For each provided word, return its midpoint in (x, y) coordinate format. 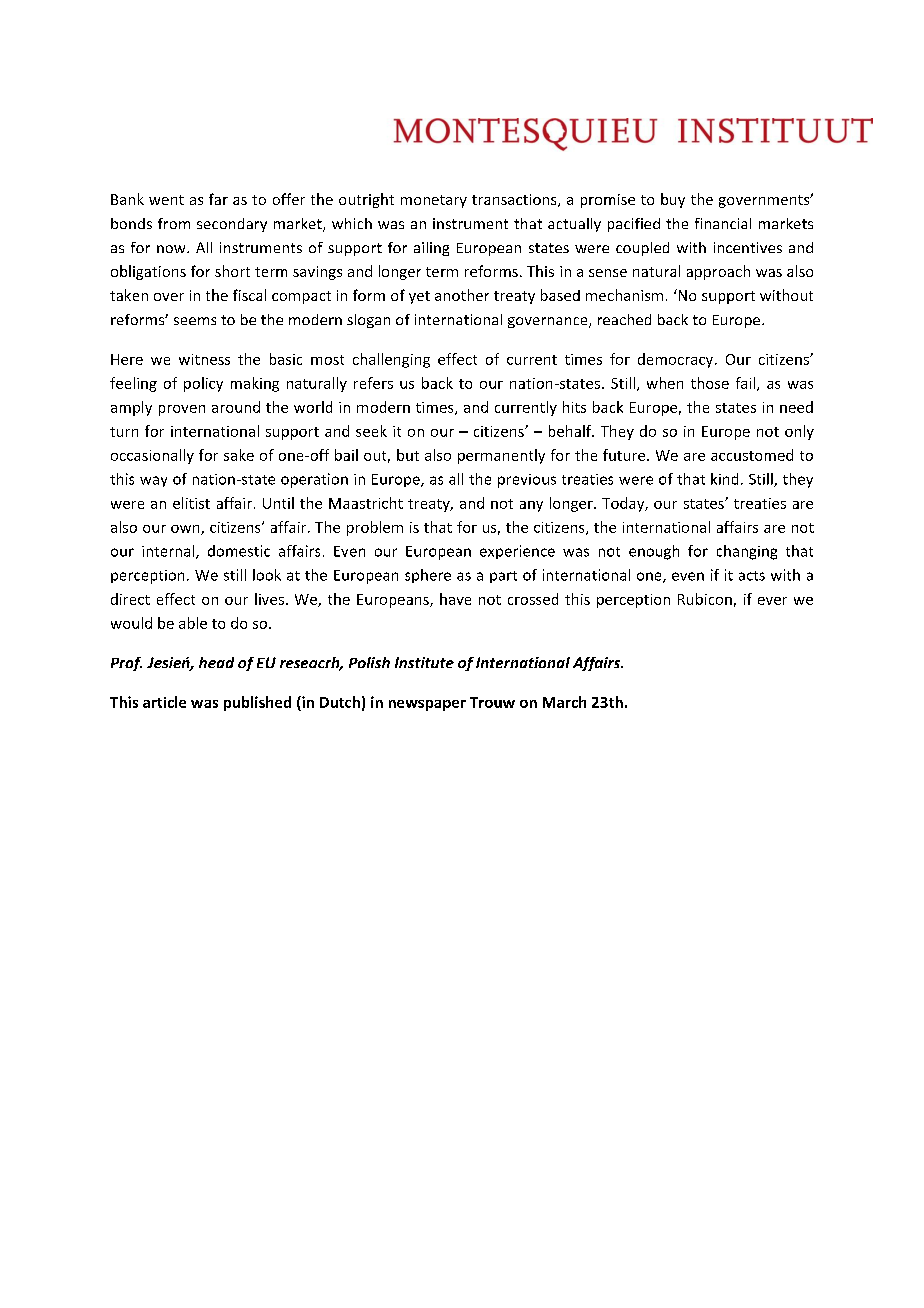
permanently (501, 456)
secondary (232, 225)
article (164, 702)
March (564, 702)
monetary (434, 201)
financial (723, 223)
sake (239, 455)
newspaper (427, 705)
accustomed (752, 455)
